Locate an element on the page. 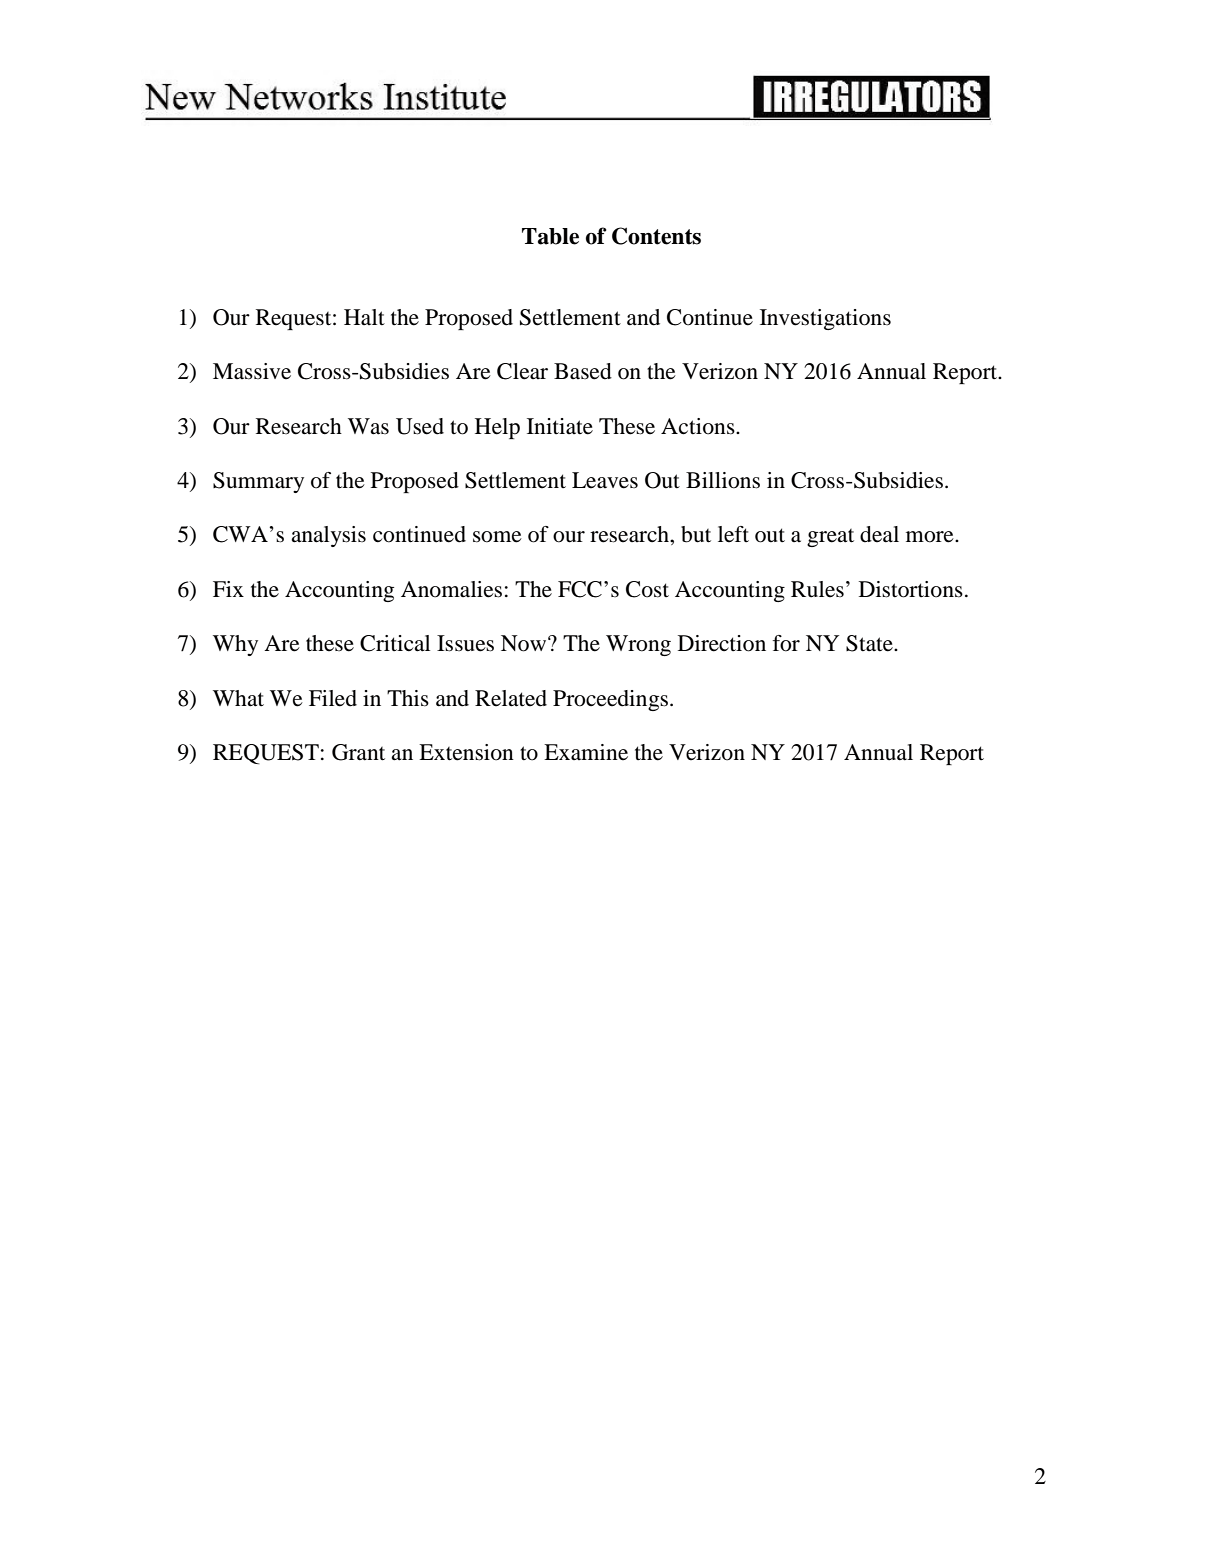 The image size is (1206, 1561). Halt is located at coordinates (364, 317).
